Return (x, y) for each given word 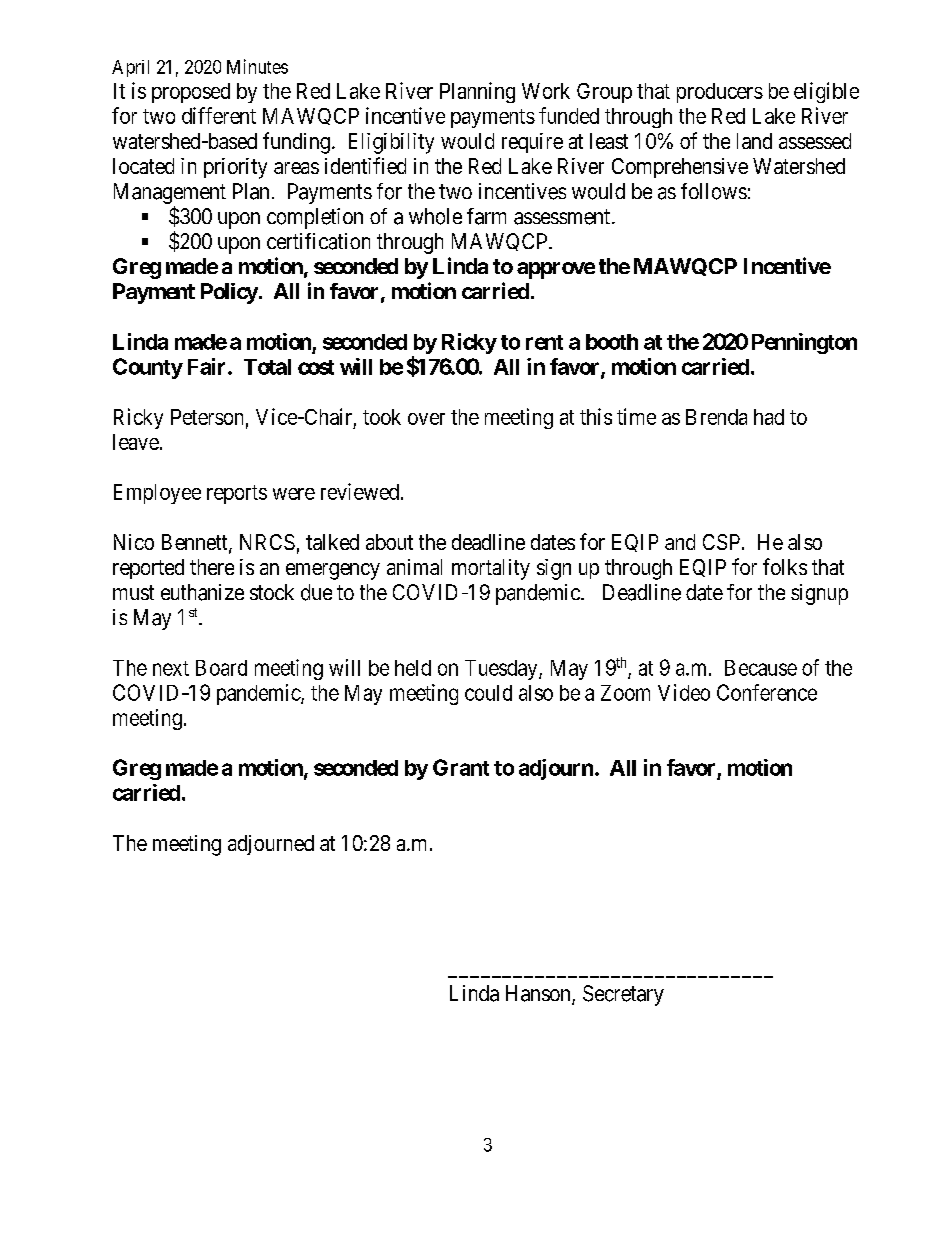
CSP (721, 542)
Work (546, 91)
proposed (191, 93)
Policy (229, 293)
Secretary (623, 995)
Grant (461, 767)
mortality (491, 569)
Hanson (539, 994)
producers (720, 93)
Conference (767, 692)
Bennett (196, 543)
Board (221, 668)
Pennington (804, 343)
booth (612, 342)
